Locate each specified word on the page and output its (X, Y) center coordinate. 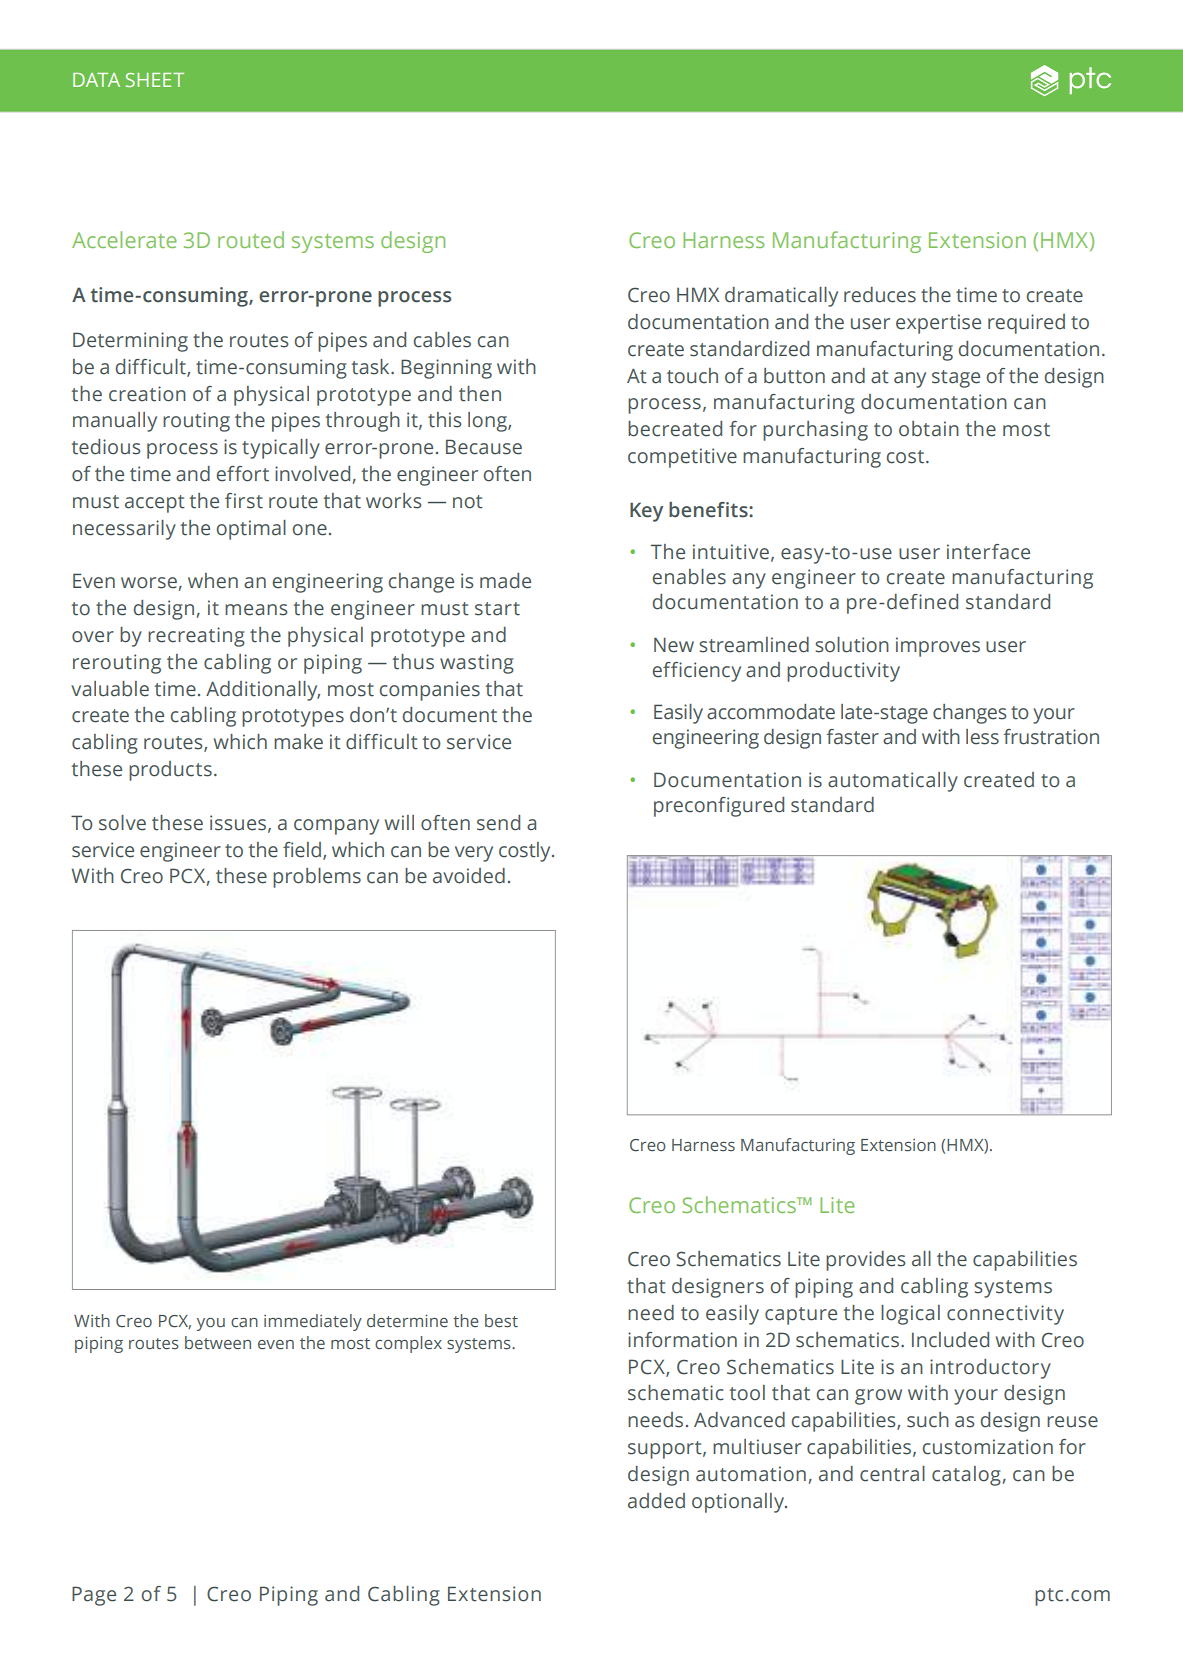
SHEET (155, 80)
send (498, 823)
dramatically (781, 297)
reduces (880, 295)
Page (94, 1596)
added (656, 1501)
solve (122, 823)
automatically (893, 782)
